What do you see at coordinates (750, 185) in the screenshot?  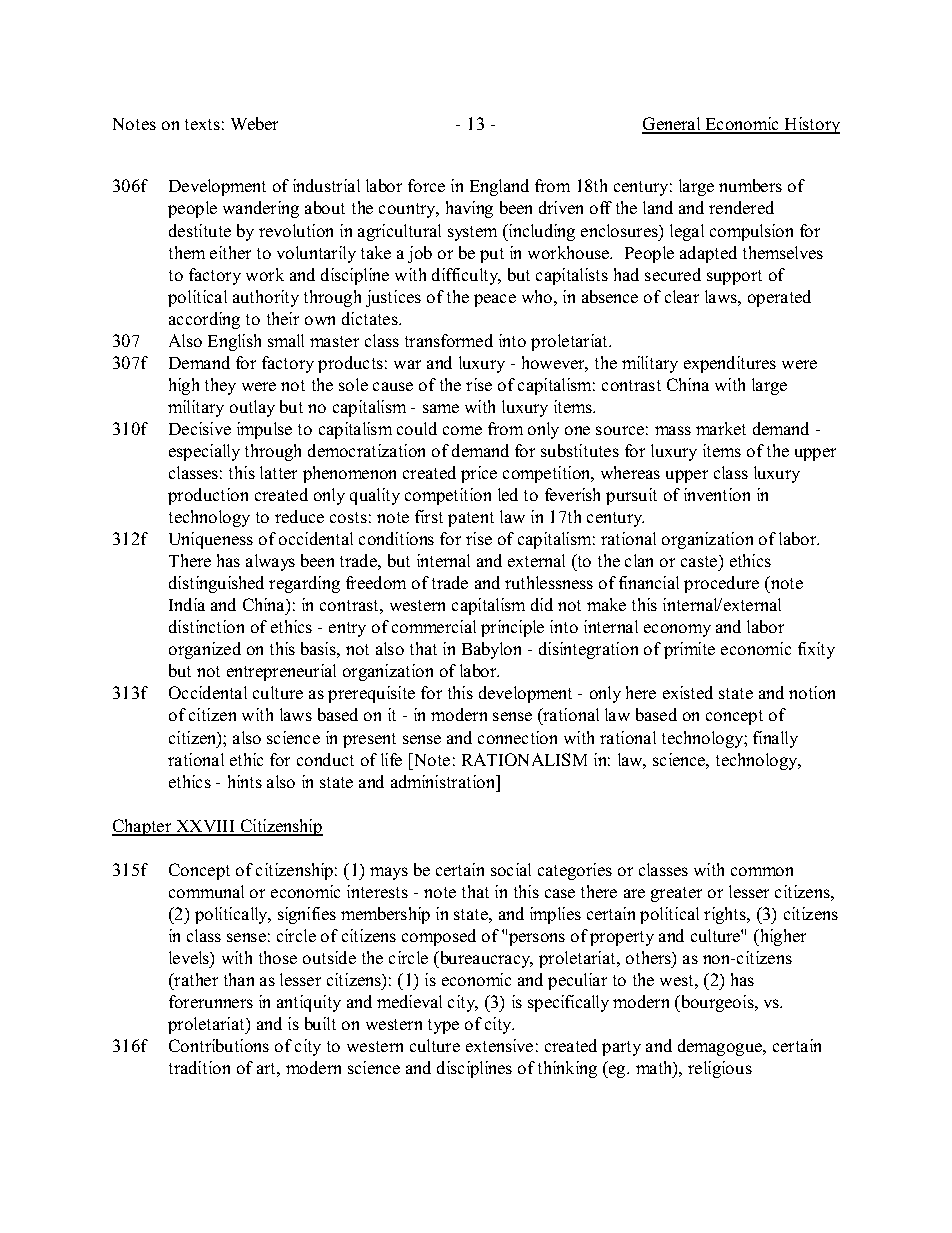 I see `numbers` at bounding box center [750, 185].
